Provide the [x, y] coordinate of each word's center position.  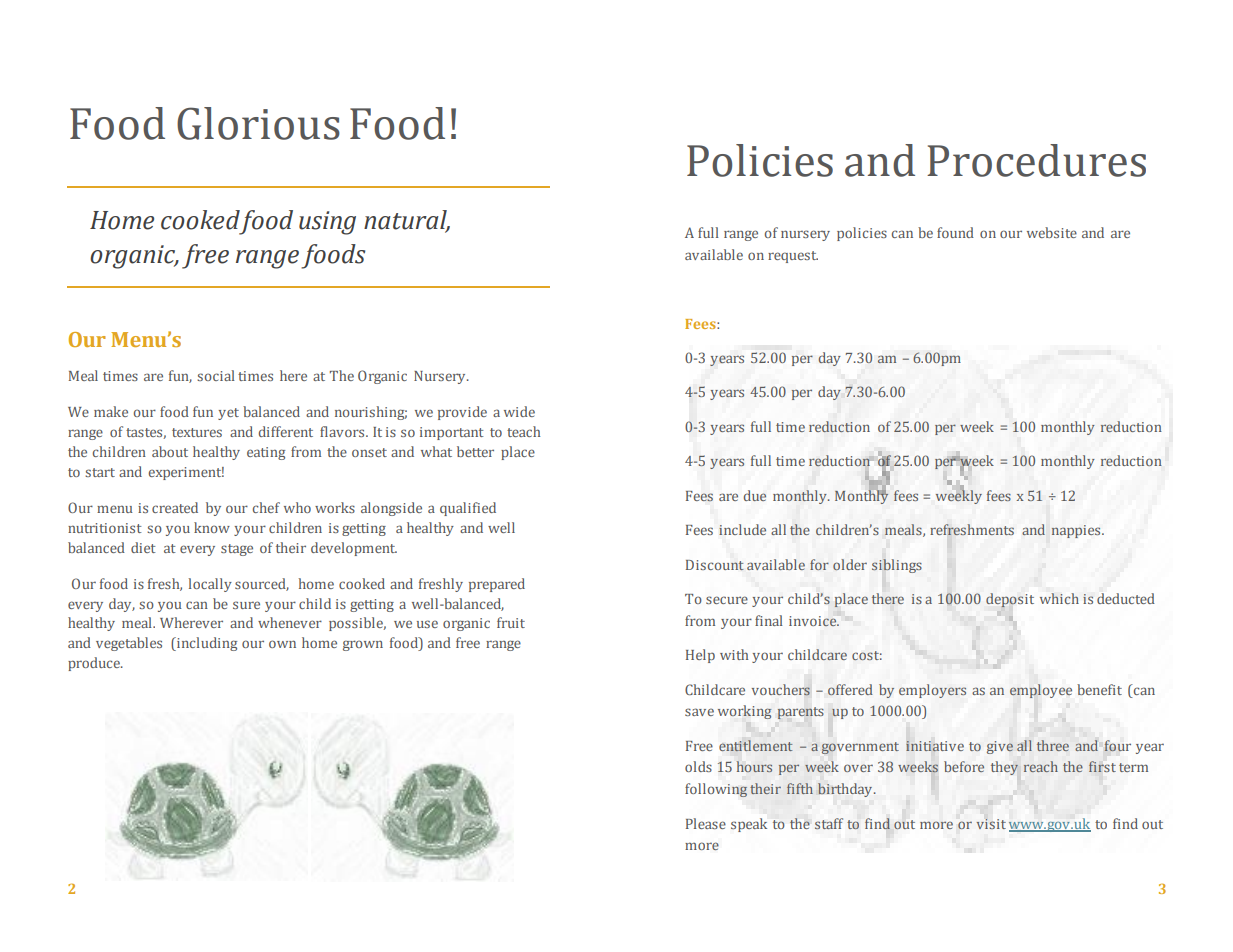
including [206, 644]
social [216, 375]
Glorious [258, 123]
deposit [1010, 600]
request [793, 257]
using [327, 223]
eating [266, 453]
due [755, 495]
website [1052, 232]
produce [95, 664]
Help [700, 656]
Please [706, 823]
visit [991, 824]
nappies [1077, 531]
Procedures [1036, 160]
